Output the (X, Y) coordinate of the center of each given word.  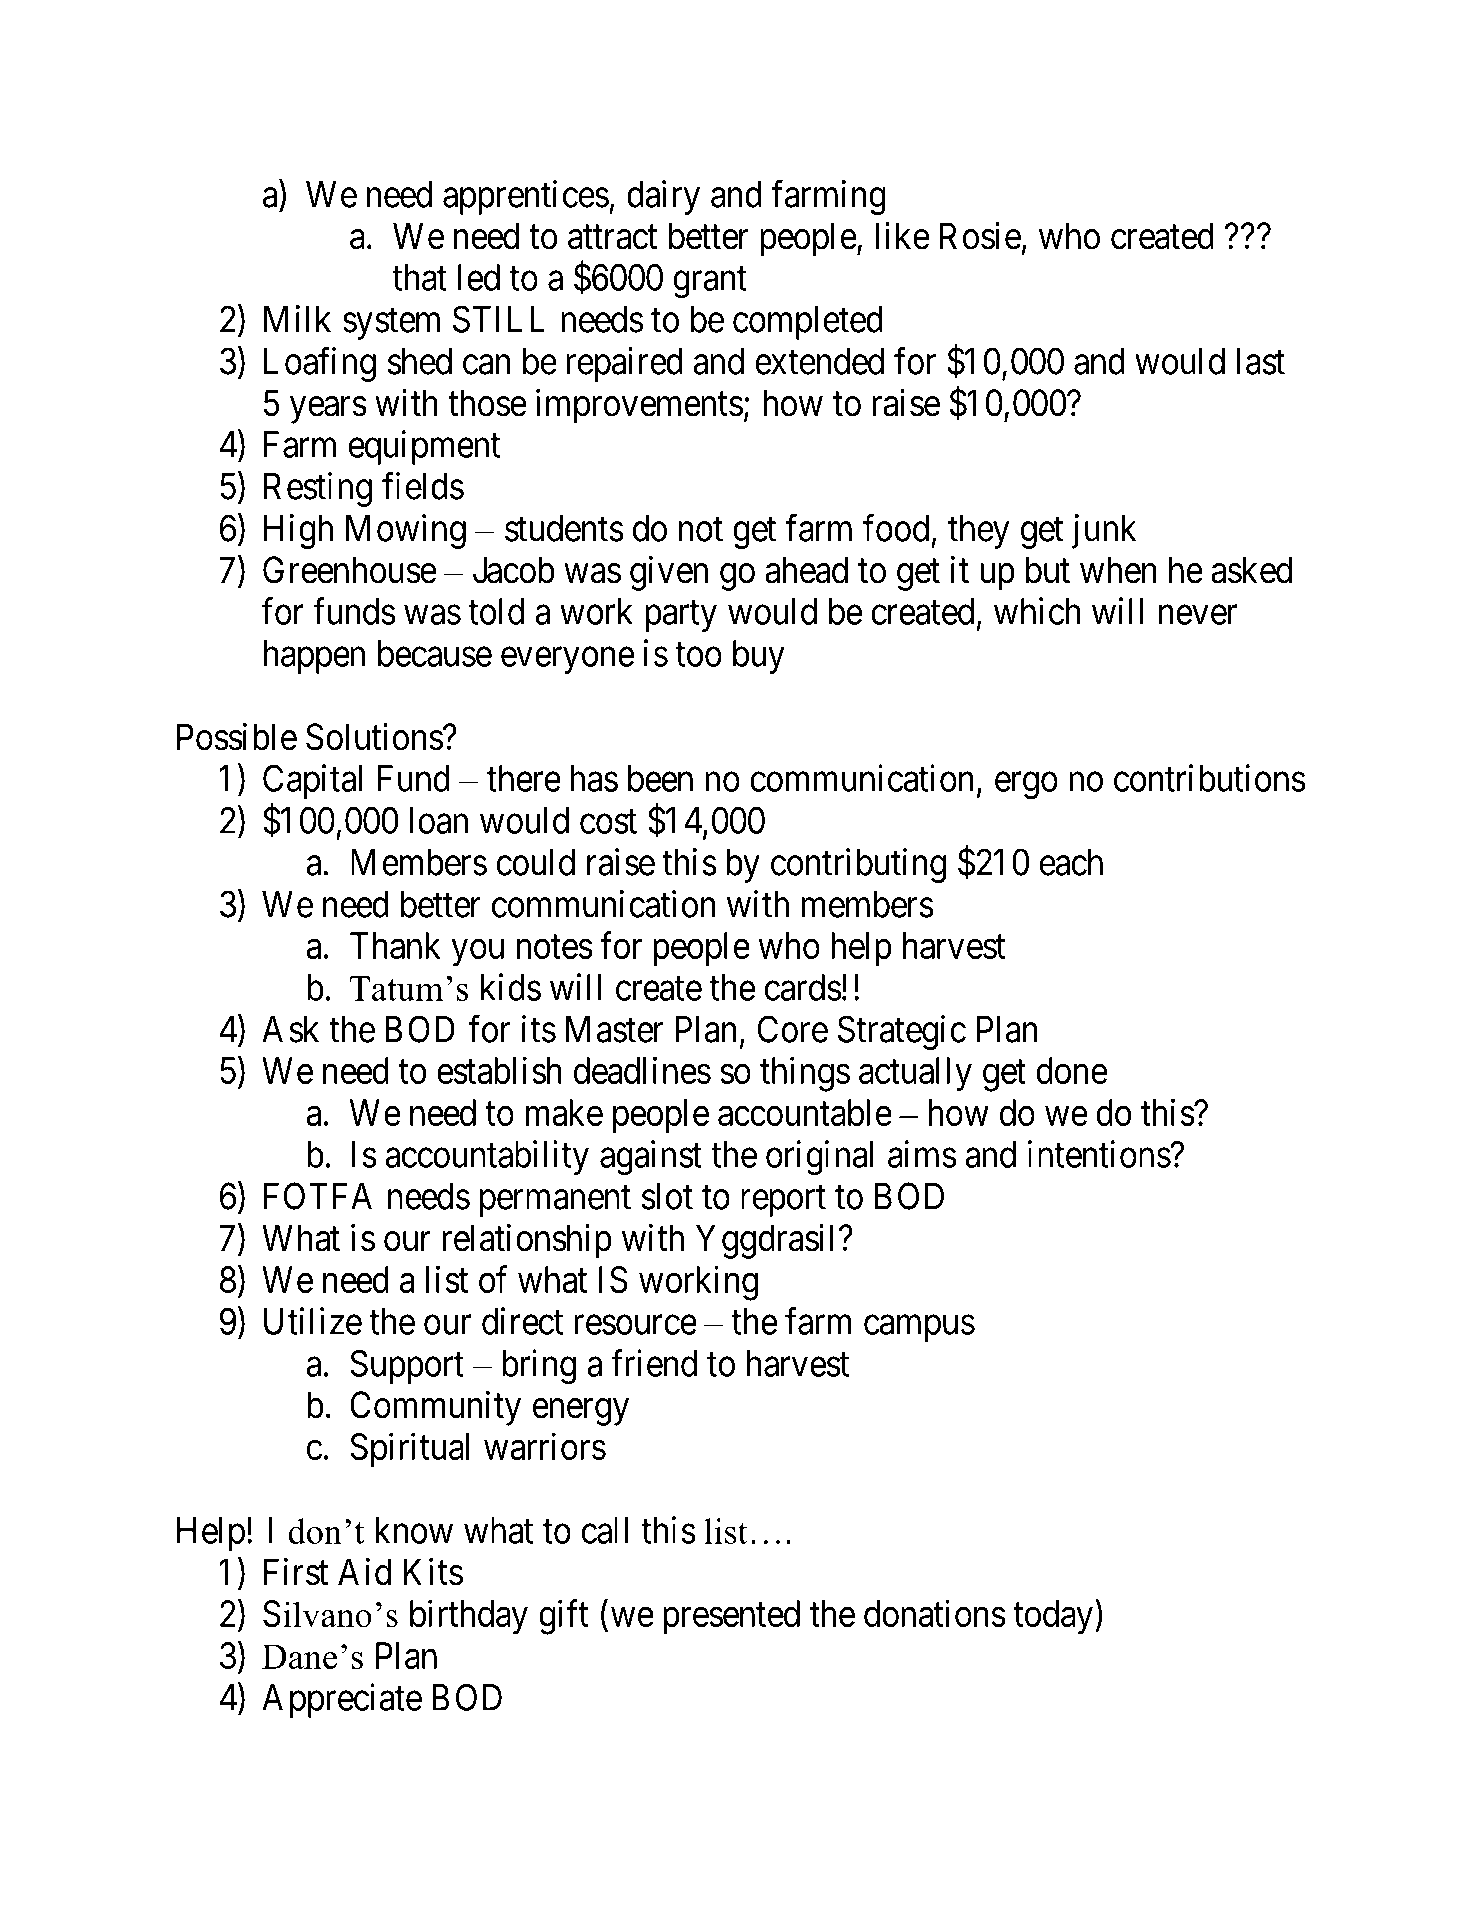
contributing (858, 865)
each (1071, 862)
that (419, 277)
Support (407, 1366)
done (1072, 1070)
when (1118, 570)
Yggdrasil (764, 1241)
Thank (395, 945)
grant (710, 283)
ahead (806, 570)
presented (731, 1617)
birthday (469, 1617)
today (1055, 1617)
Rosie (980, 236)
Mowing (406, 531)
